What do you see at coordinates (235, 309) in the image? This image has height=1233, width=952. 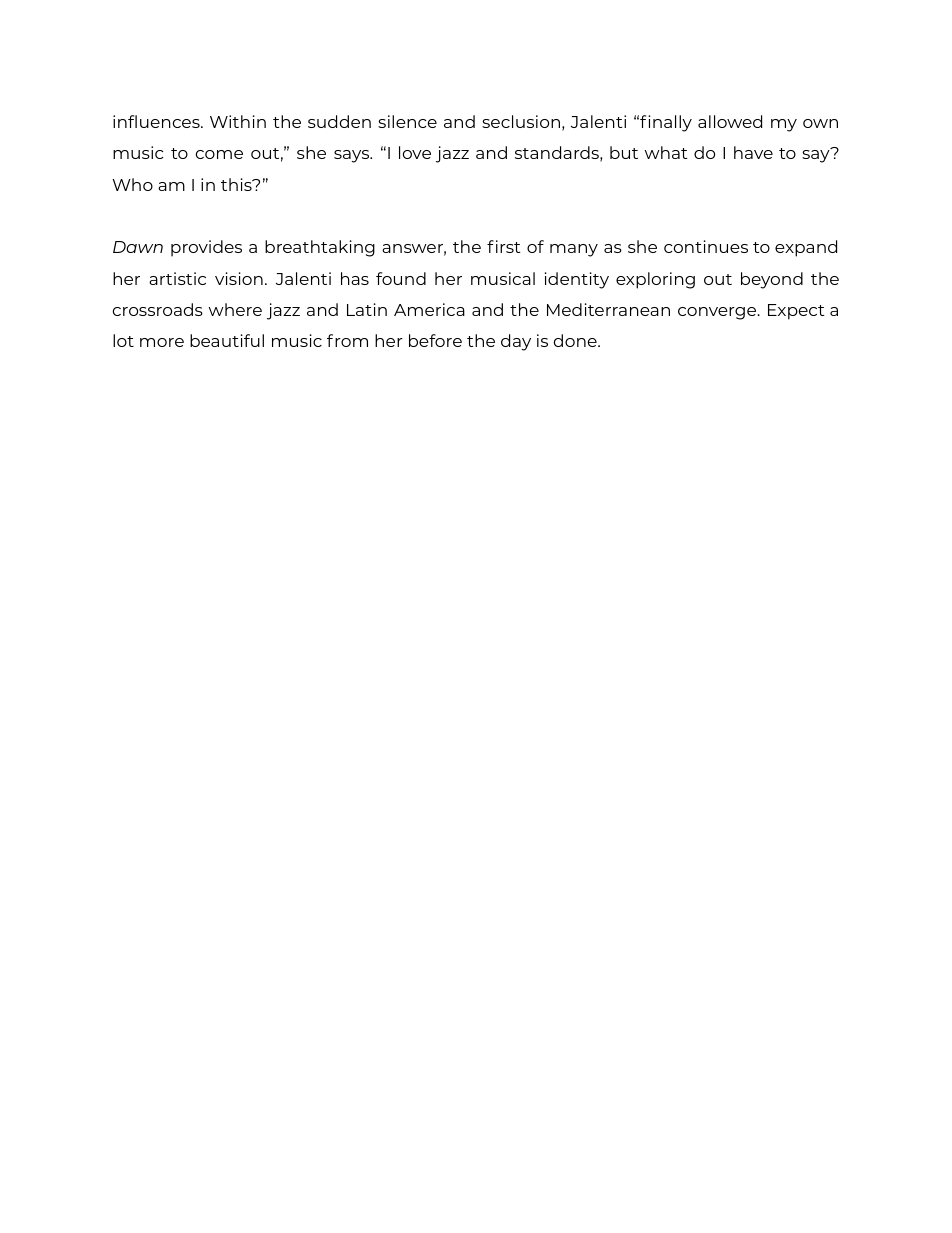 I see `where` at bounding box center [235, 309].
